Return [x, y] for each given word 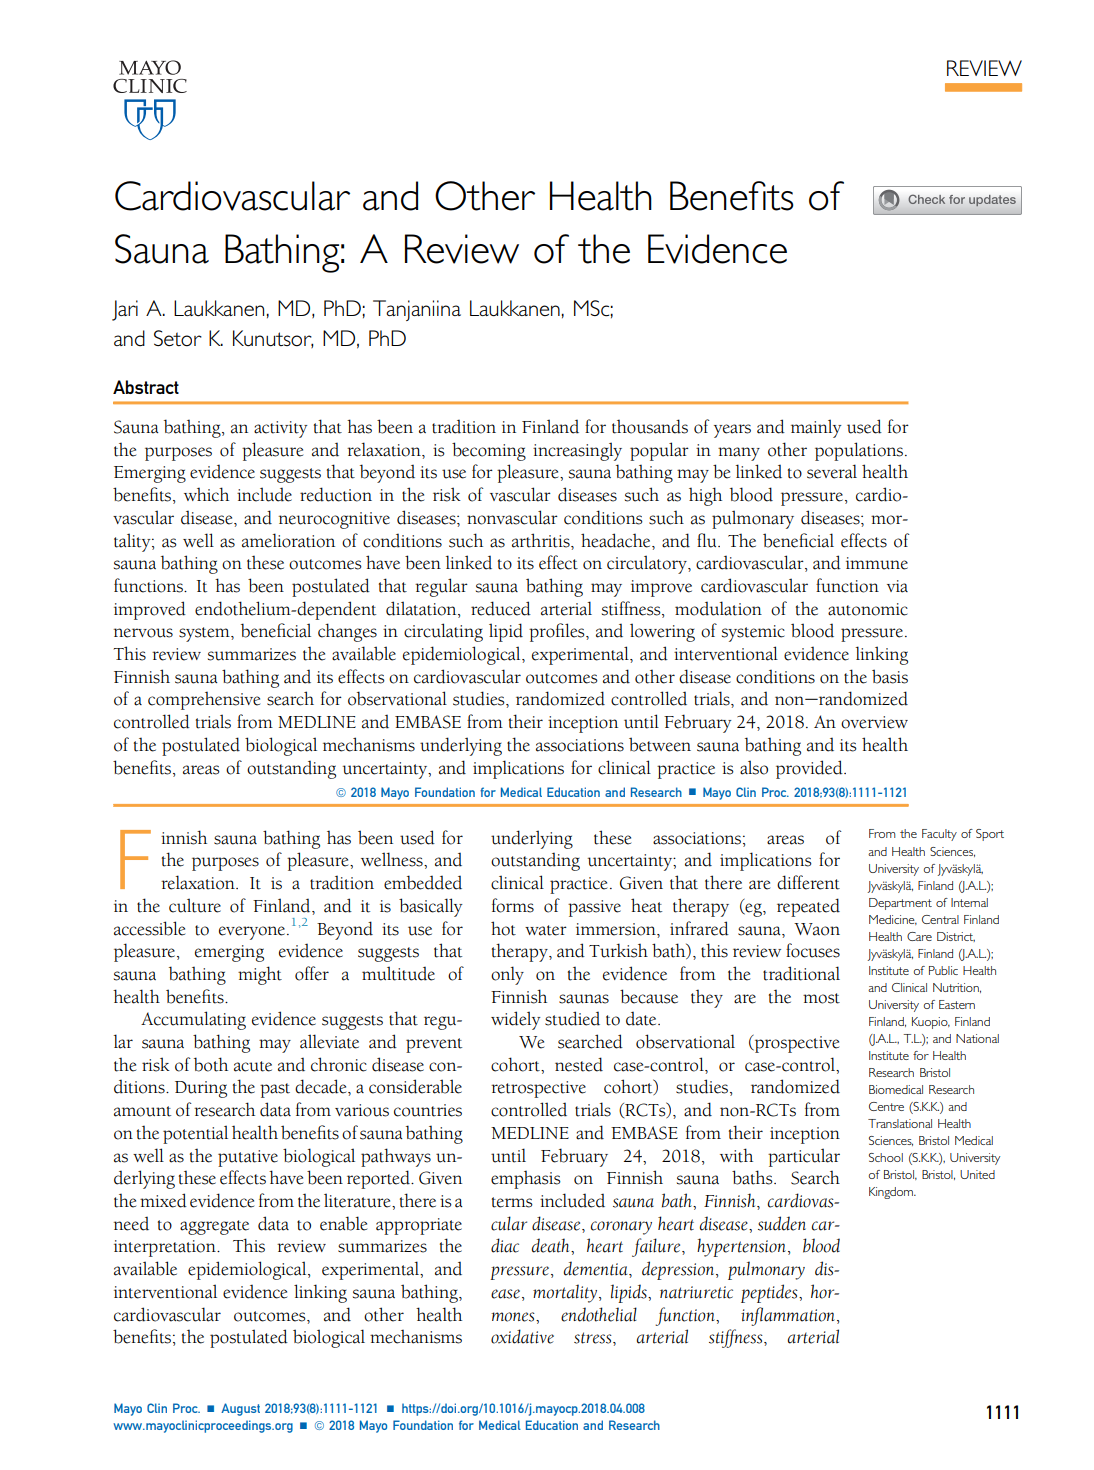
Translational [900, 1123]
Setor [178, 338]
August [240, 1409]
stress [594, 1338]
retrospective [538, 1089]
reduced [501, 608]
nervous [143, 633]
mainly [816, 428]
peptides [770, 1293]
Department [900, 904]
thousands [650, 426]
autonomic [868, 609]
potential [195, 1134]
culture [195, 905]
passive [594, 908]
